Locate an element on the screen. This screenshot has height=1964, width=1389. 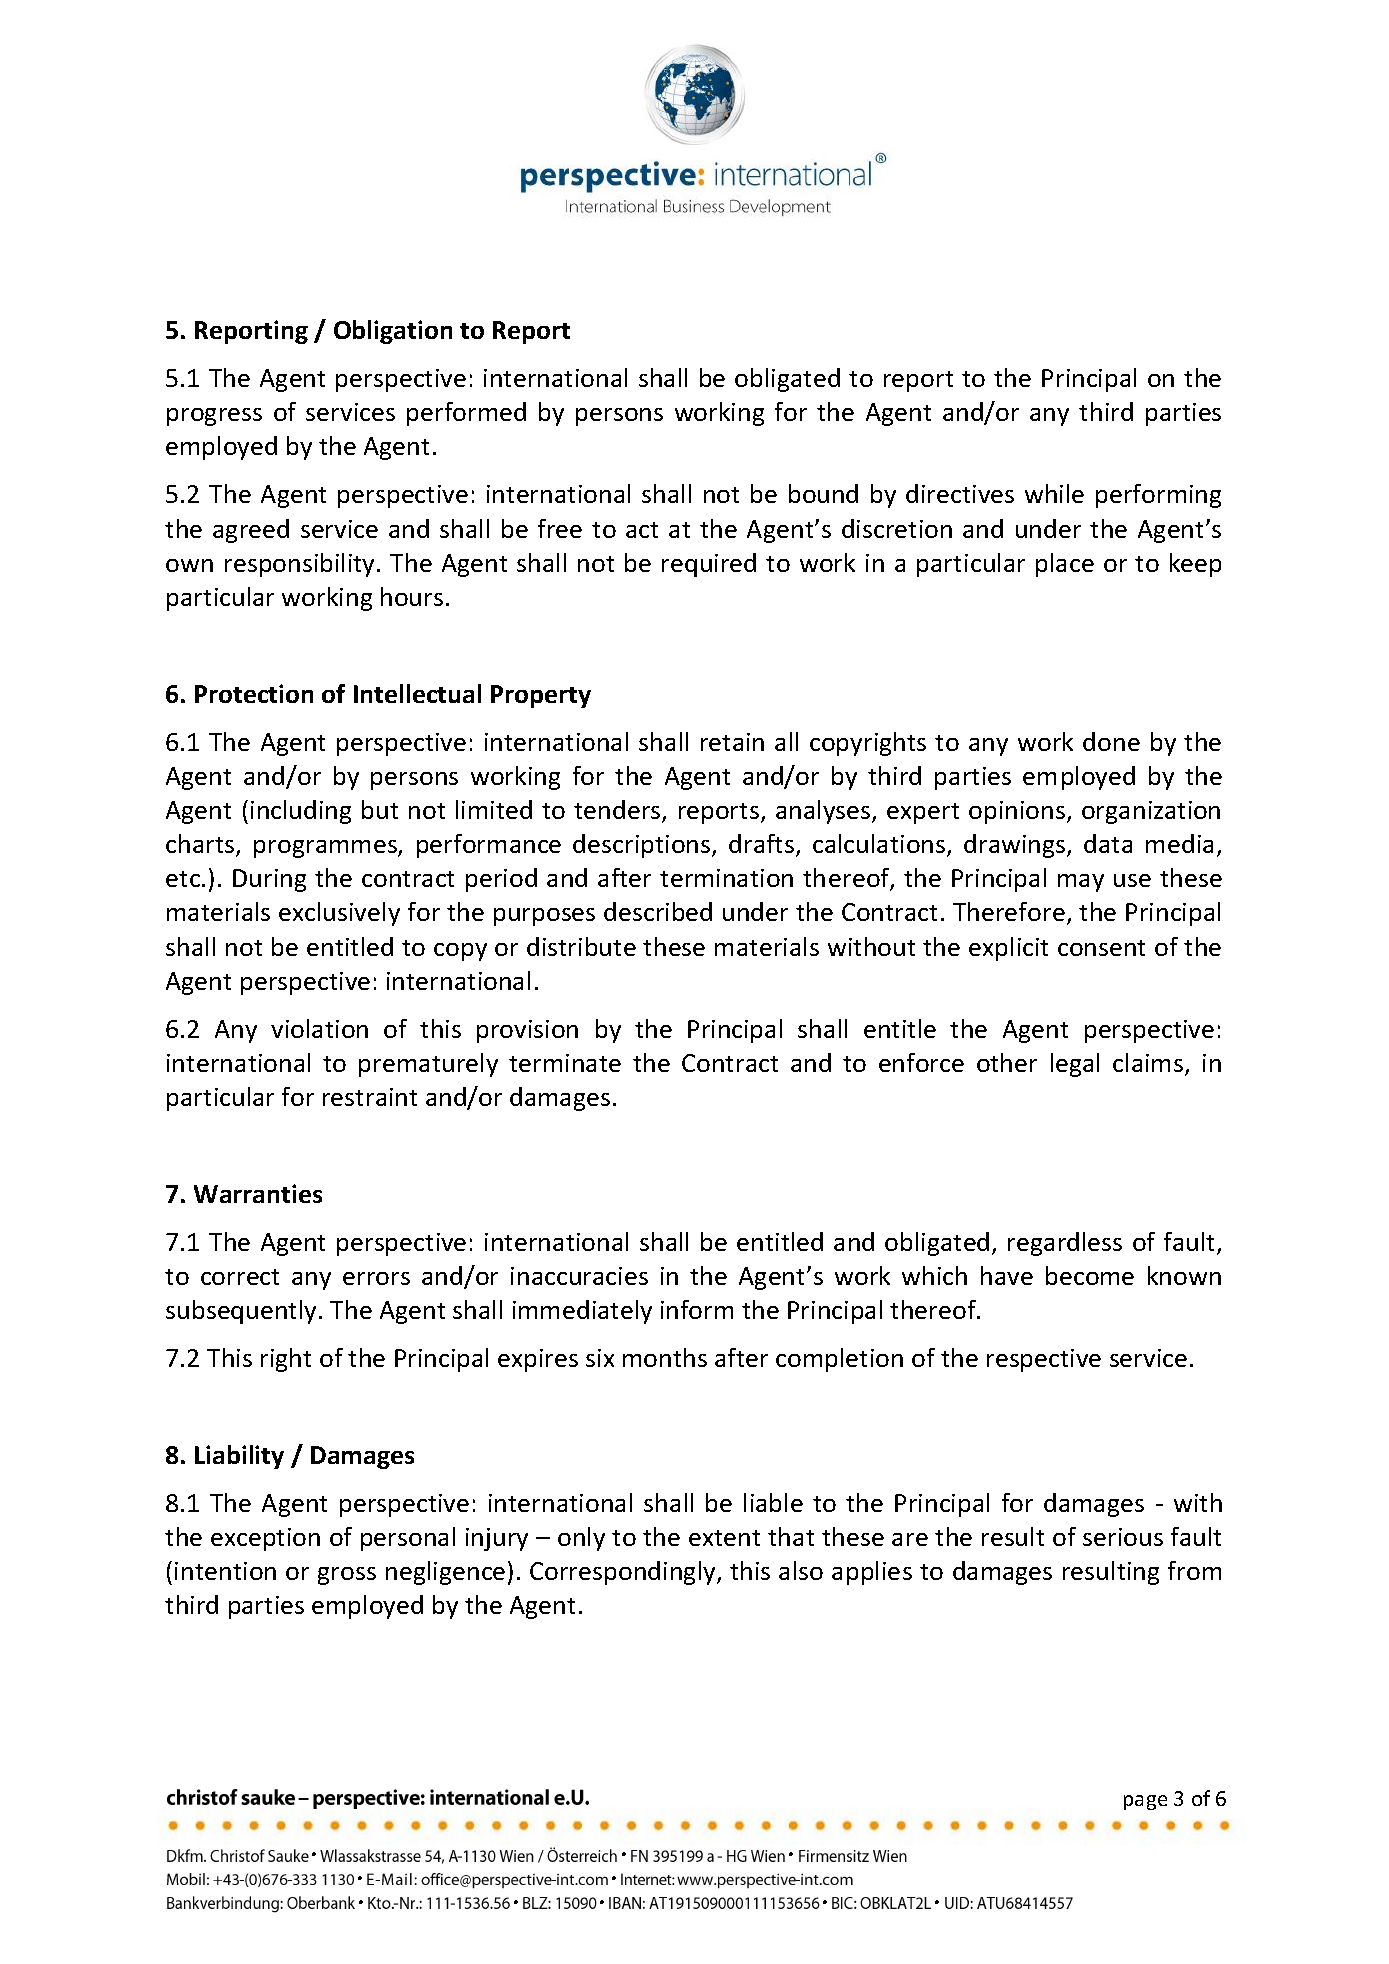
months is located at coordinates (665, 1357).
